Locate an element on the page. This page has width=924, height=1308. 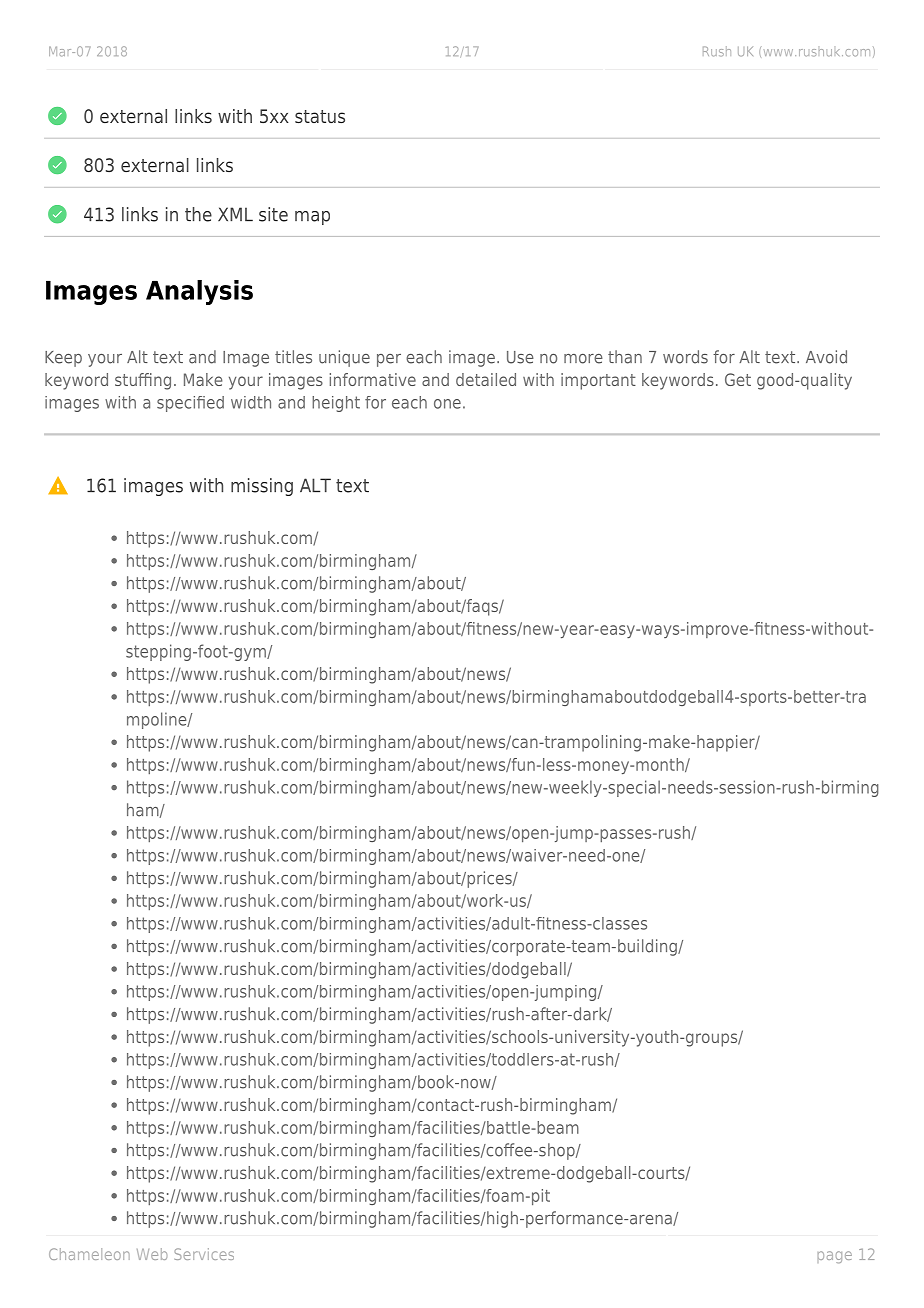
Avoid is located at coordinates (826, 357).
